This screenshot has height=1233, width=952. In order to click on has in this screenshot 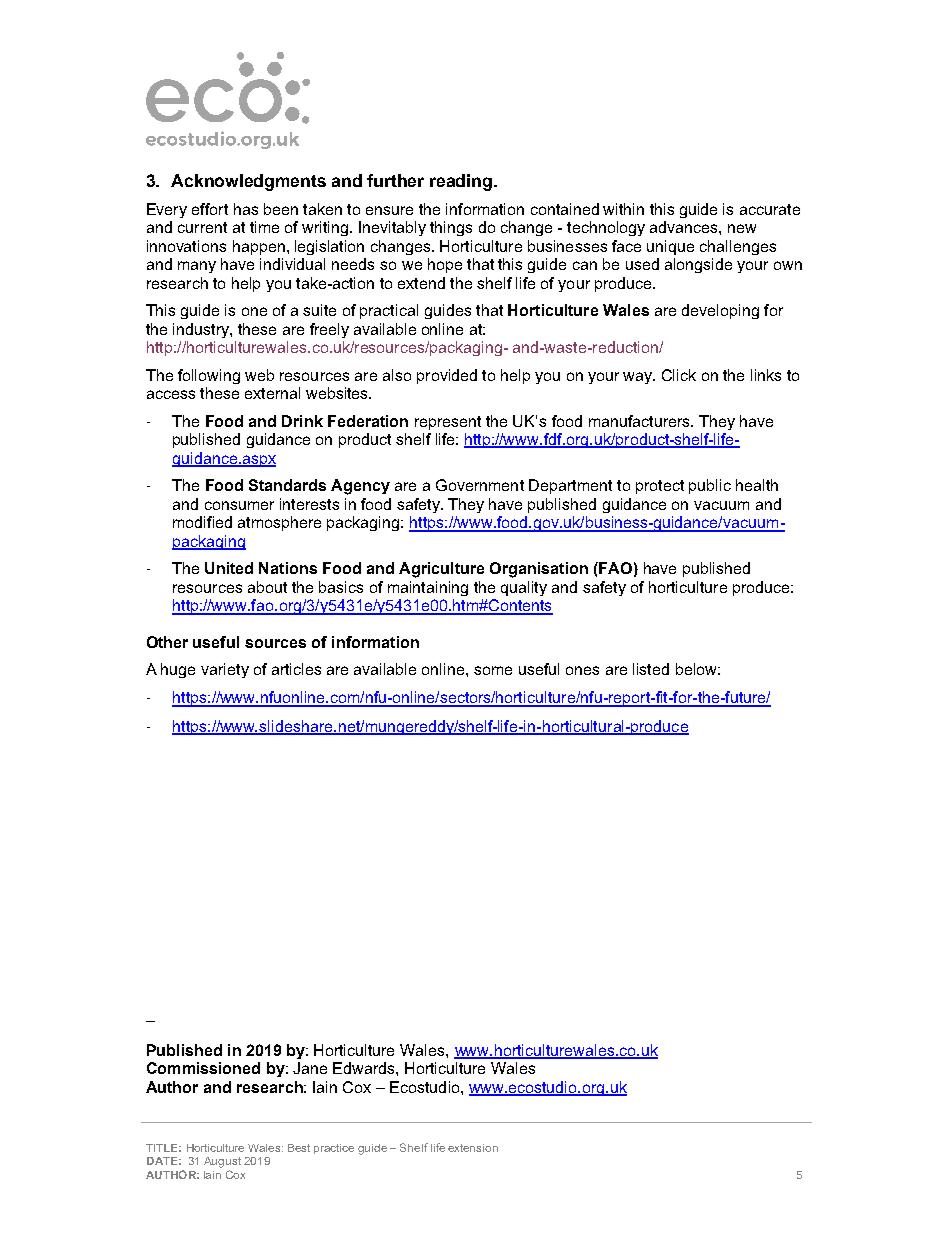, I will do `click(246, 209)`.
